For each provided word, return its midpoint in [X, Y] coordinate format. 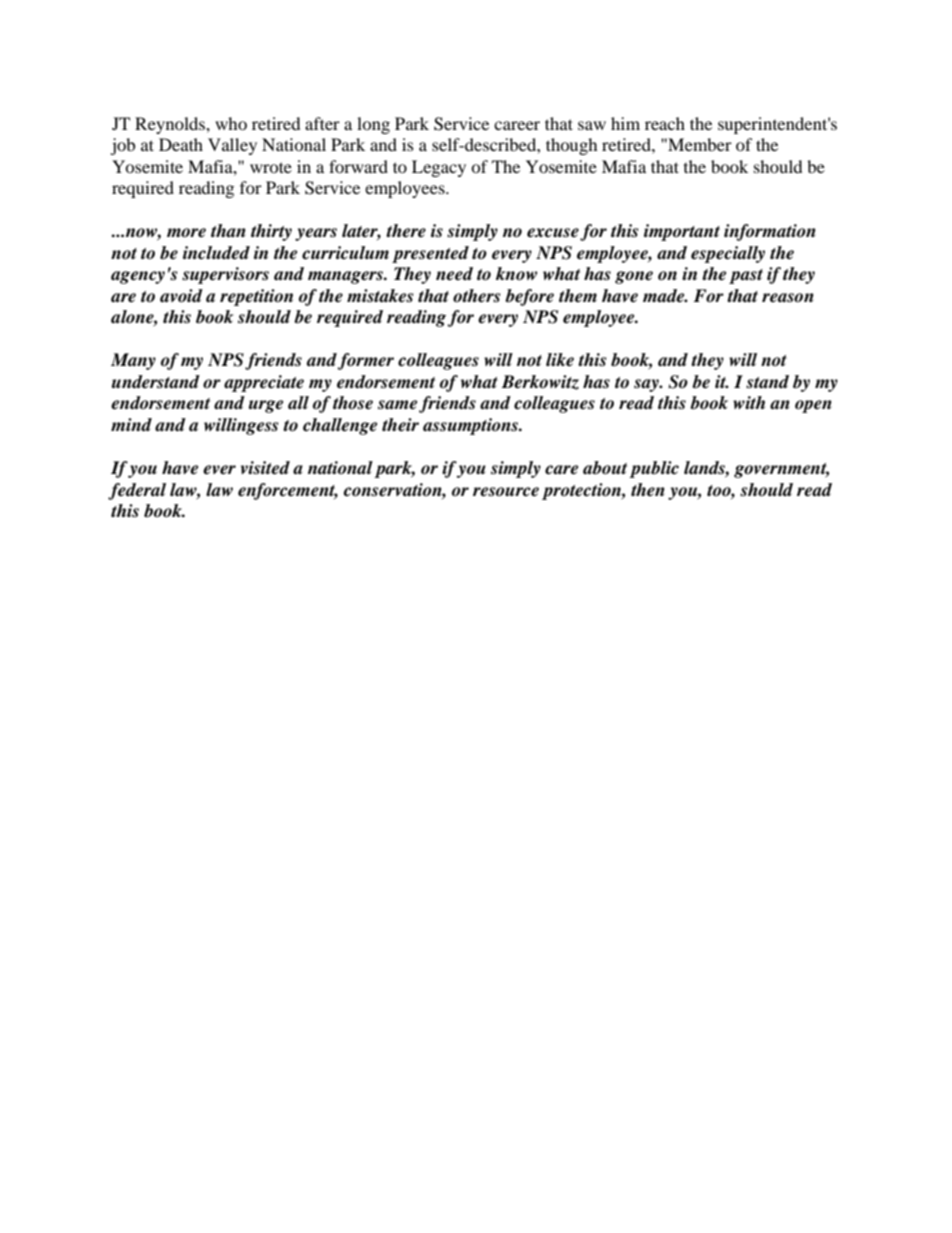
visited [265, 468]
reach [665, 123]
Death [181, 144]
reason [788, 298]
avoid [181, 296]
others [476, 296]
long [373, 125]
